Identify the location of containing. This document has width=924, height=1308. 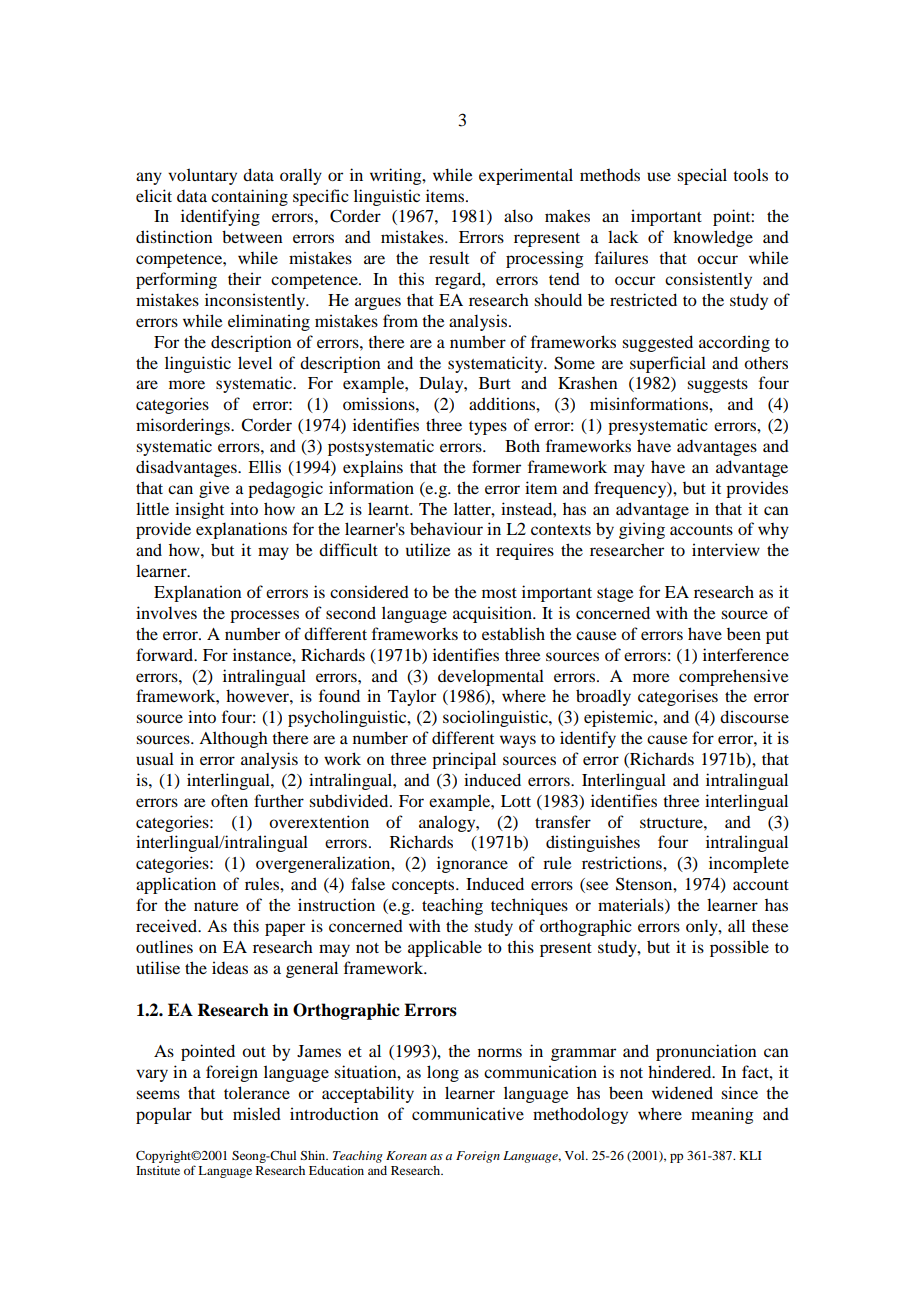
(249, 197).
